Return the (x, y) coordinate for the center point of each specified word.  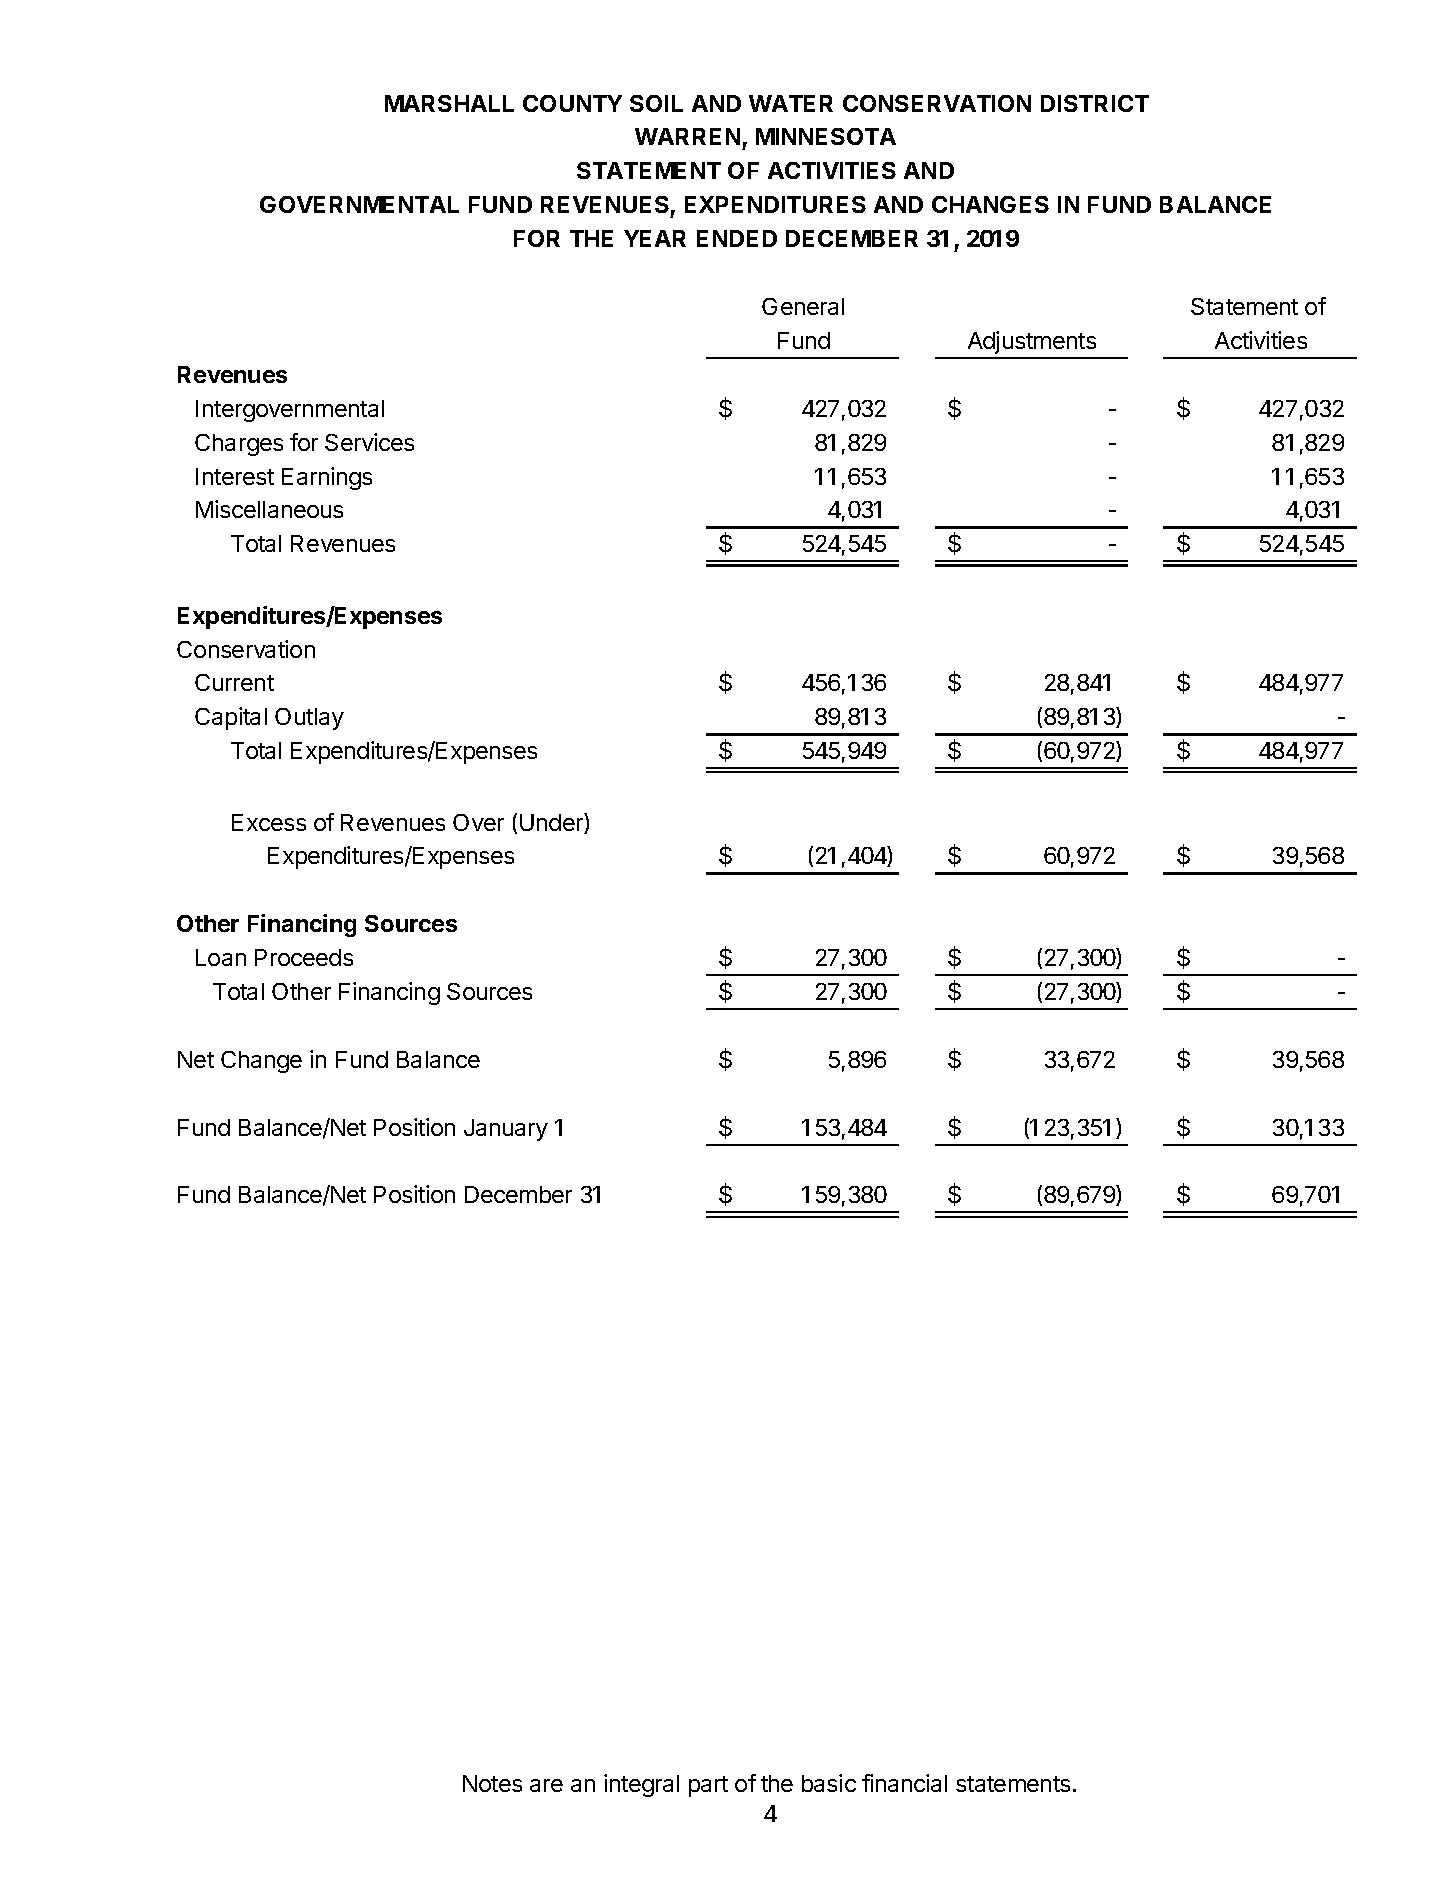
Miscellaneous (269, 509)
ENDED (737, 238)
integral (641, 1785)
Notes (492, 1783)
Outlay (309, 719)
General (803, 306)
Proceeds (304, 957)
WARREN (687, 136)
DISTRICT (1095, 103)
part (708, 1786)
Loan (221, 957)
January (506, 1130)
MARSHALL (449, 103)
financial (904, 1783)
